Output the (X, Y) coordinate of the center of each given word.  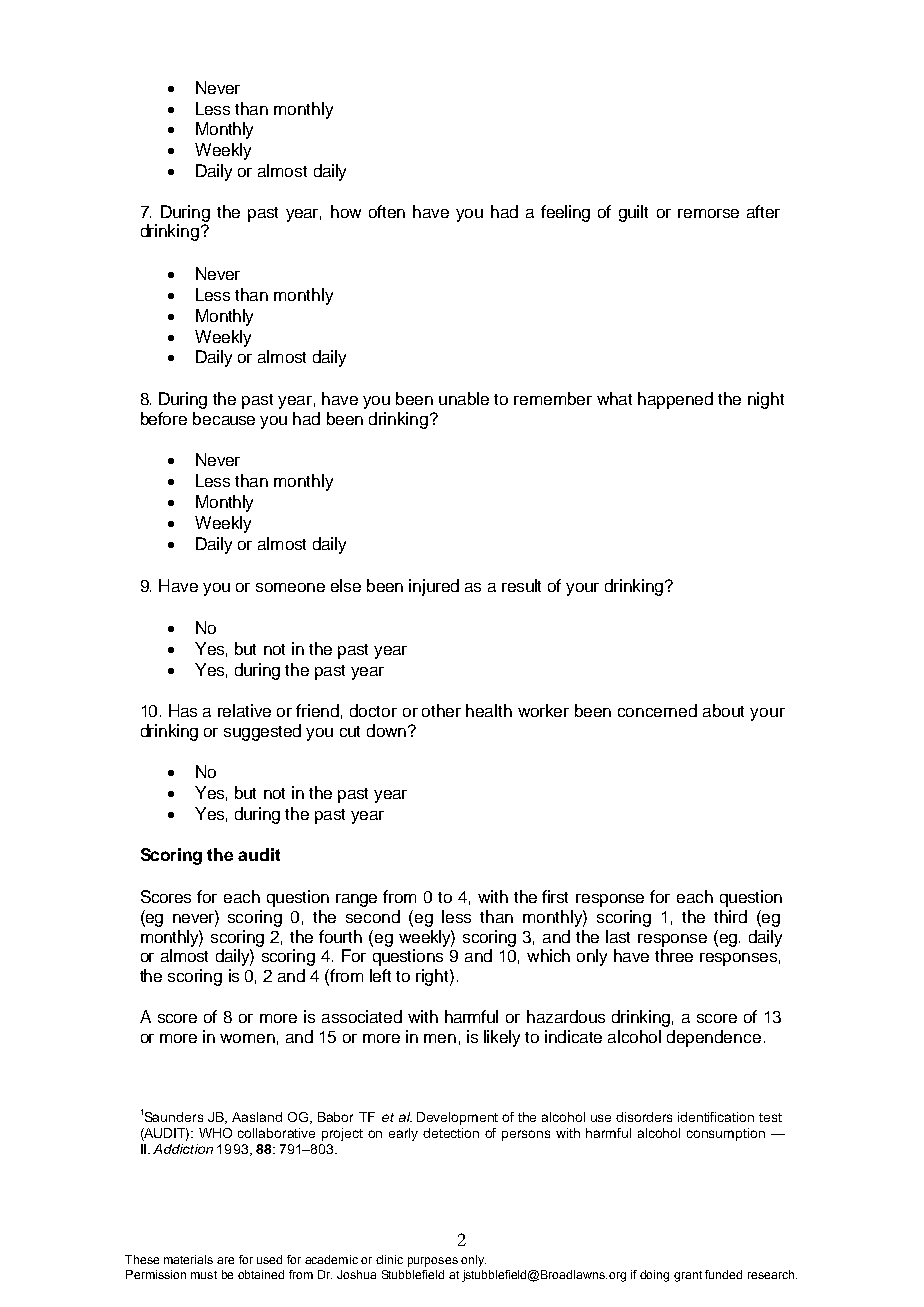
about (723, 710)
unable (464, 398)
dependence (714, 1038)
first (555, 896)
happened (675, 400)
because (224, 418)
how (346, 211)
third (730, 916)
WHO (215, 1133)
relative (244, 710)
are (225, 1260)
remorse (708, 213)
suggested (262, 732)
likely (502, 1038)
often (387, 211)
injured (434, 587)
